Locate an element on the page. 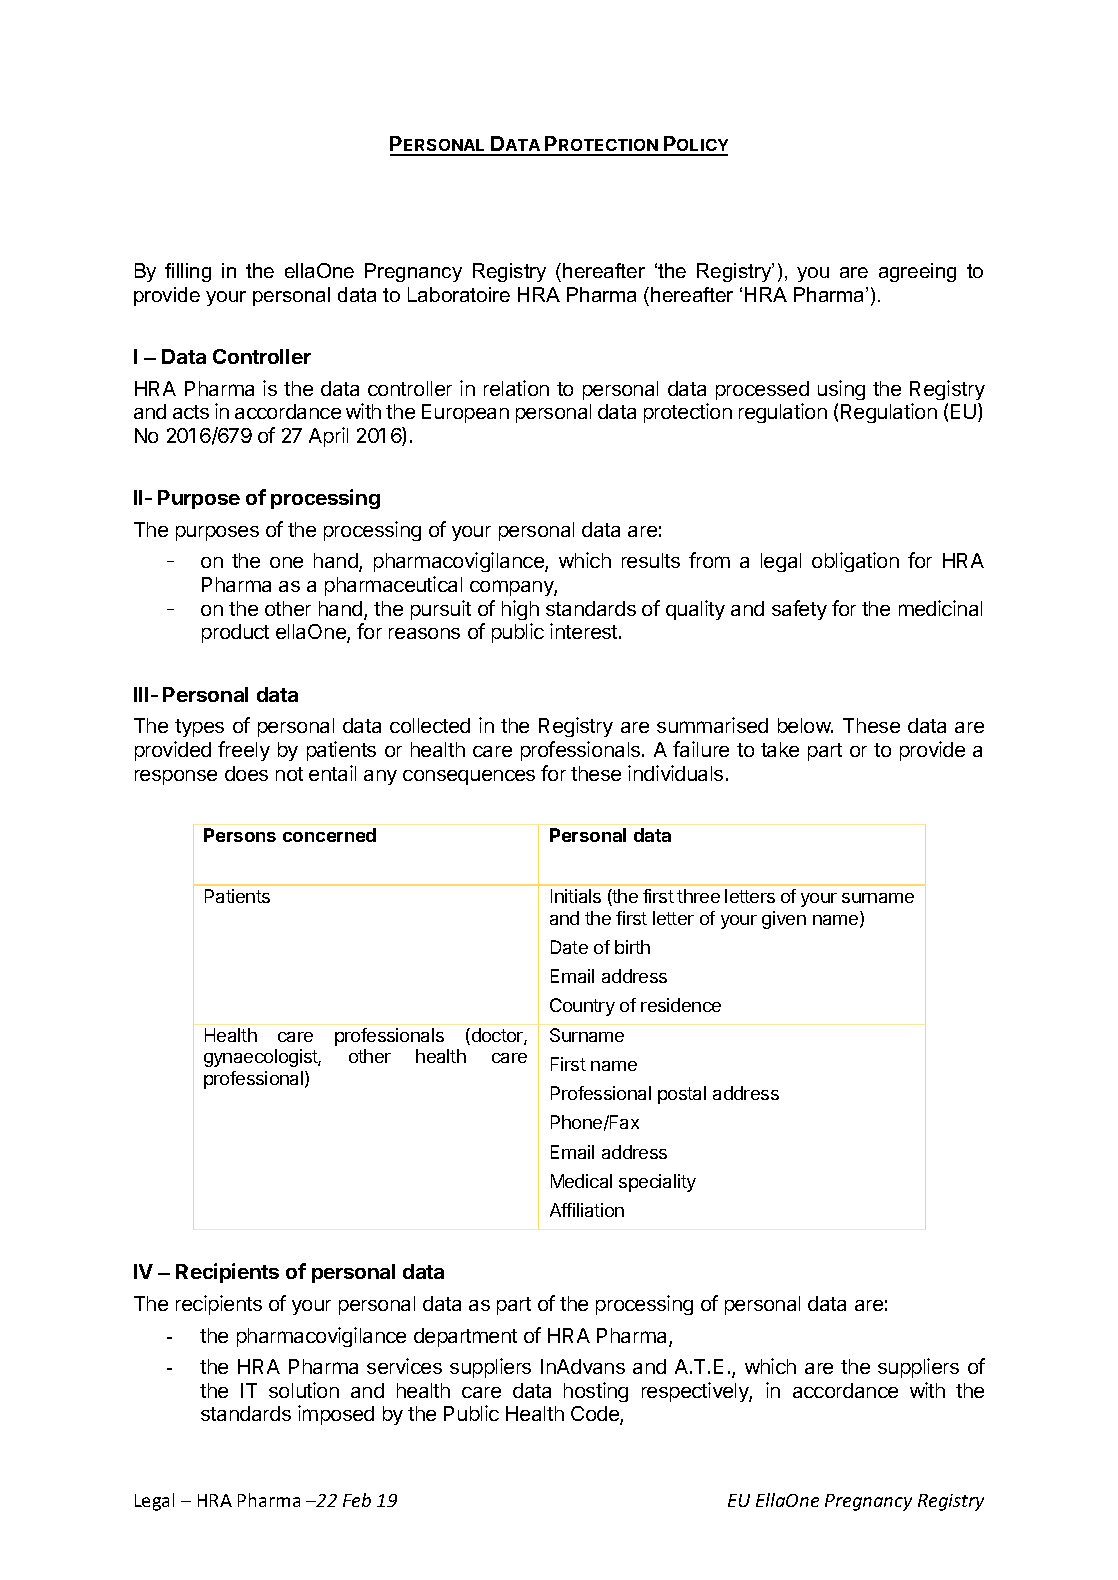 This document has width=1118, height=1580. obligation is located at coordinates (855, 562).
